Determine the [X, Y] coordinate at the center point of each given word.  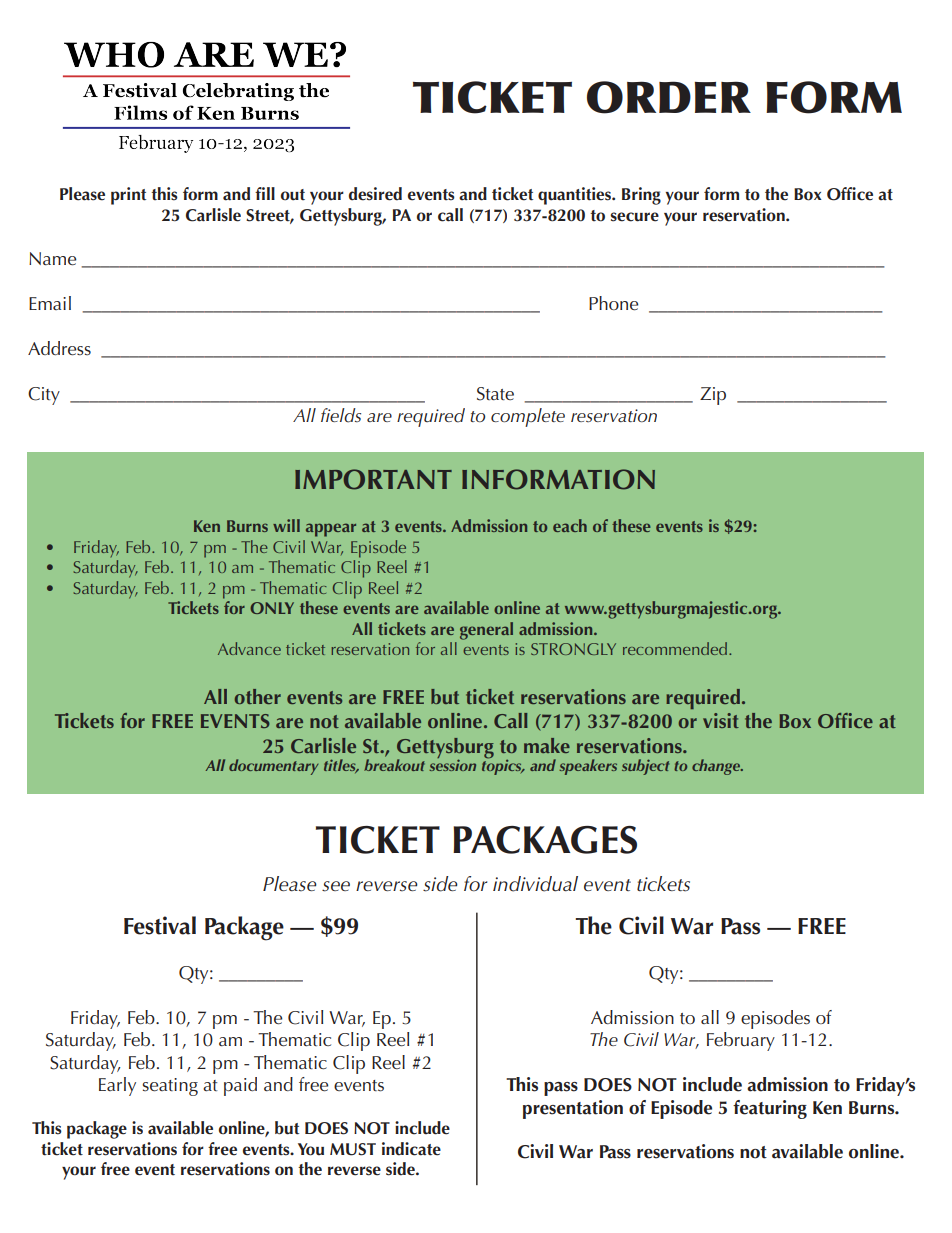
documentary [273, 767]
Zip [713, 396]
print [128, 196]
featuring [770, 1109]
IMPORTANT [373, 479]
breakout [394, 765]
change [717, 767]
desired [375, 194]
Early [117, 1086]
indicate [411, 1149]
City [44, 396]
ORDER [669, 97]
